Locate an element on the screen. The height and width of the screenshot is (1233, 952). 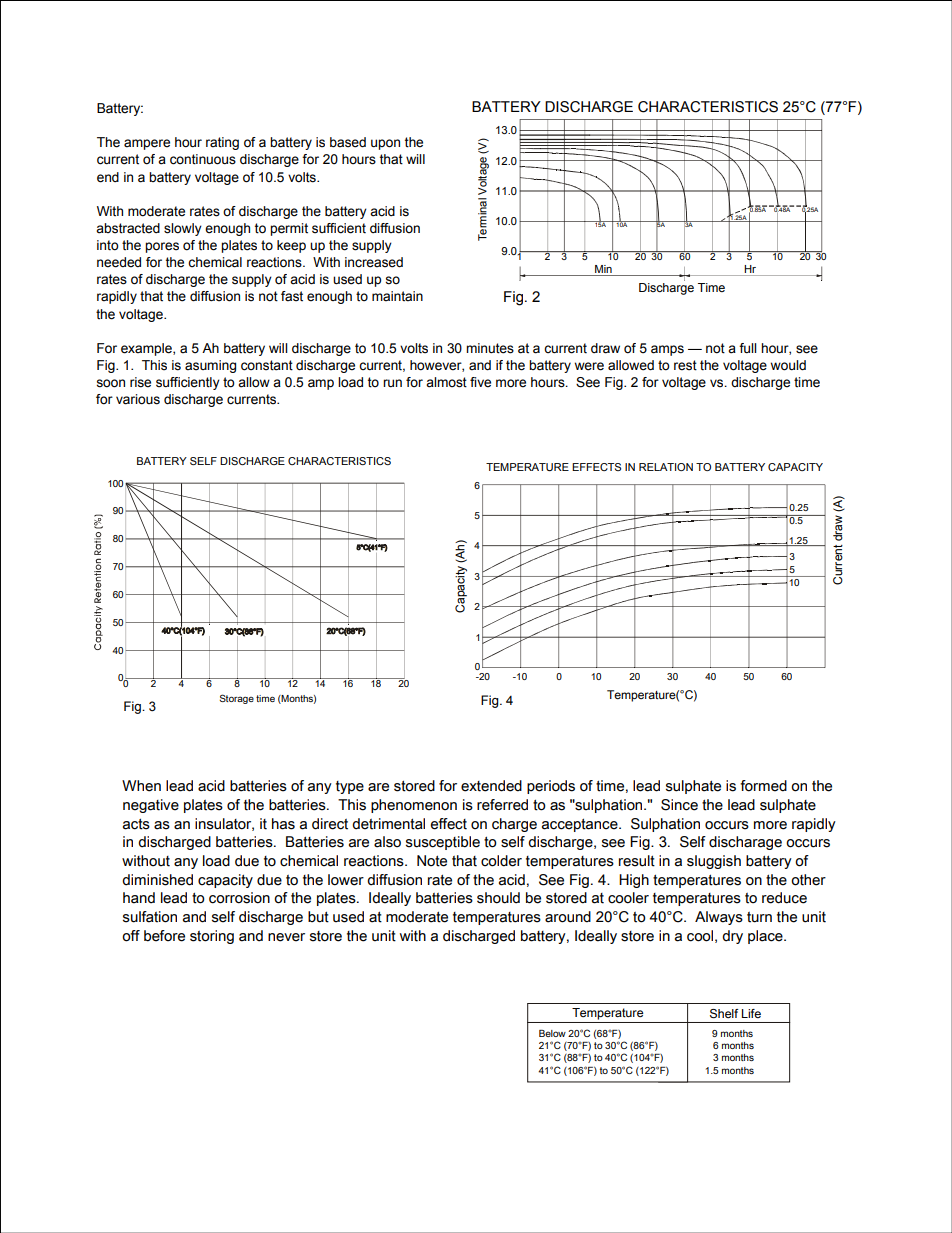
Below is located at coordinates (552, 1033).
